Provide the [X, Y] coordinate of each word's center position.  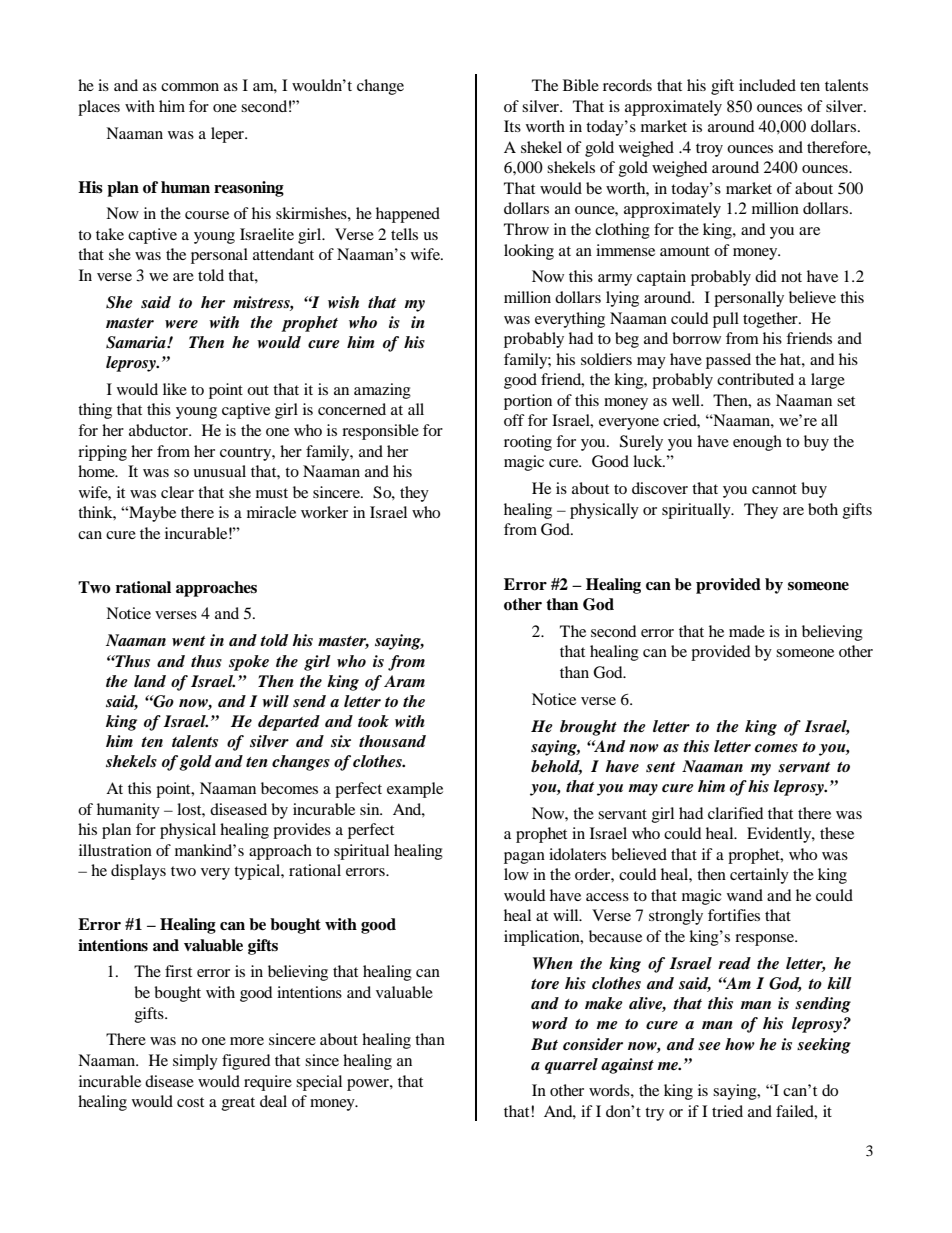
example [415, 790]
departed [289, 723]
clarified [735, 813]
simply [195, 1062]
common [190, 87]
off [514, 420]
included [767, 85]
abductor [159, 430]
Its [512, 126]
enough [757, 443]
